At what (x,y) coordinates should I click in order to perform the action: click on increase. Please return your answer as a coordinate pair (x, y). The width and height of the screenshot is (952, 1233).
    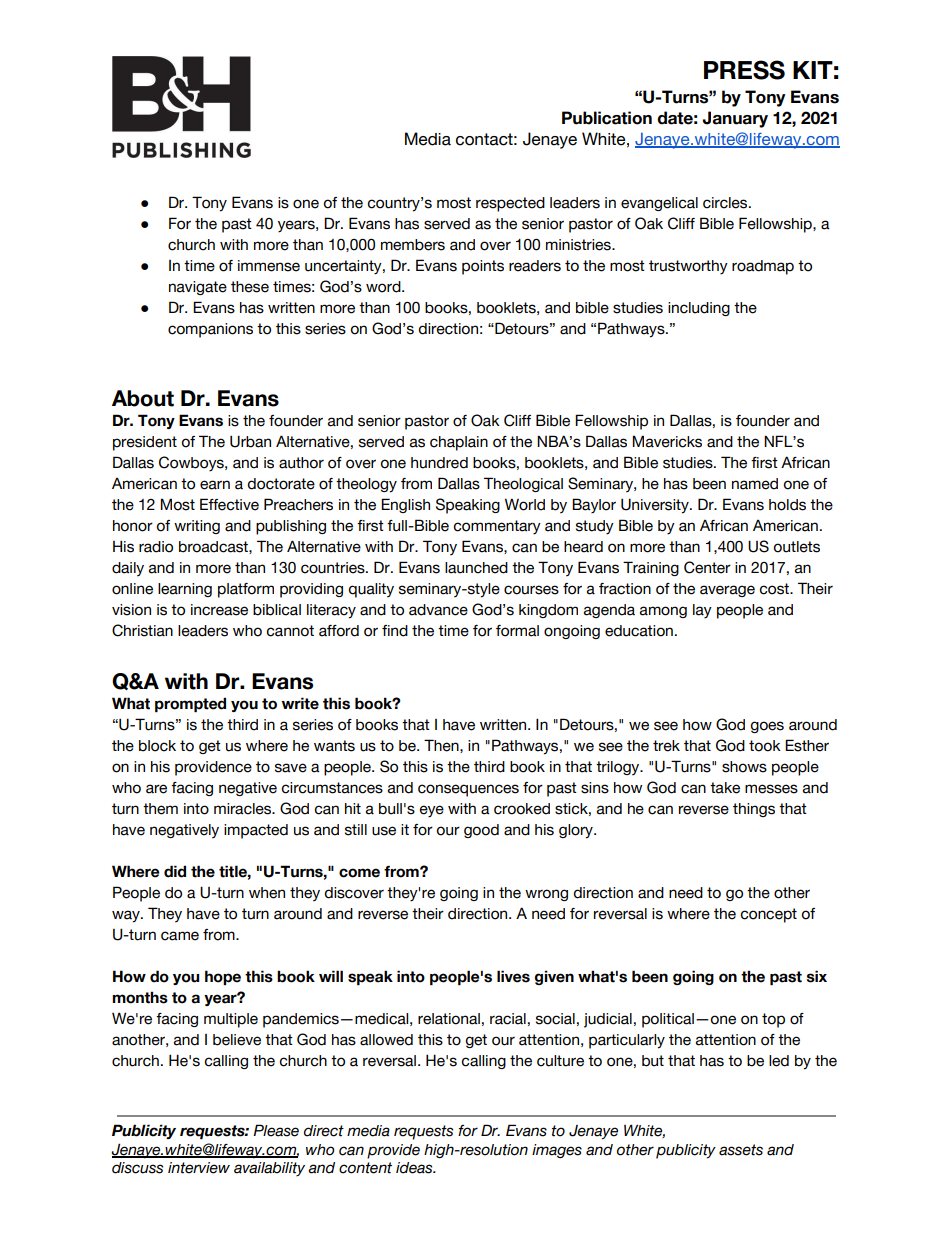
    Looking at the image, I should click on (219, 610).
